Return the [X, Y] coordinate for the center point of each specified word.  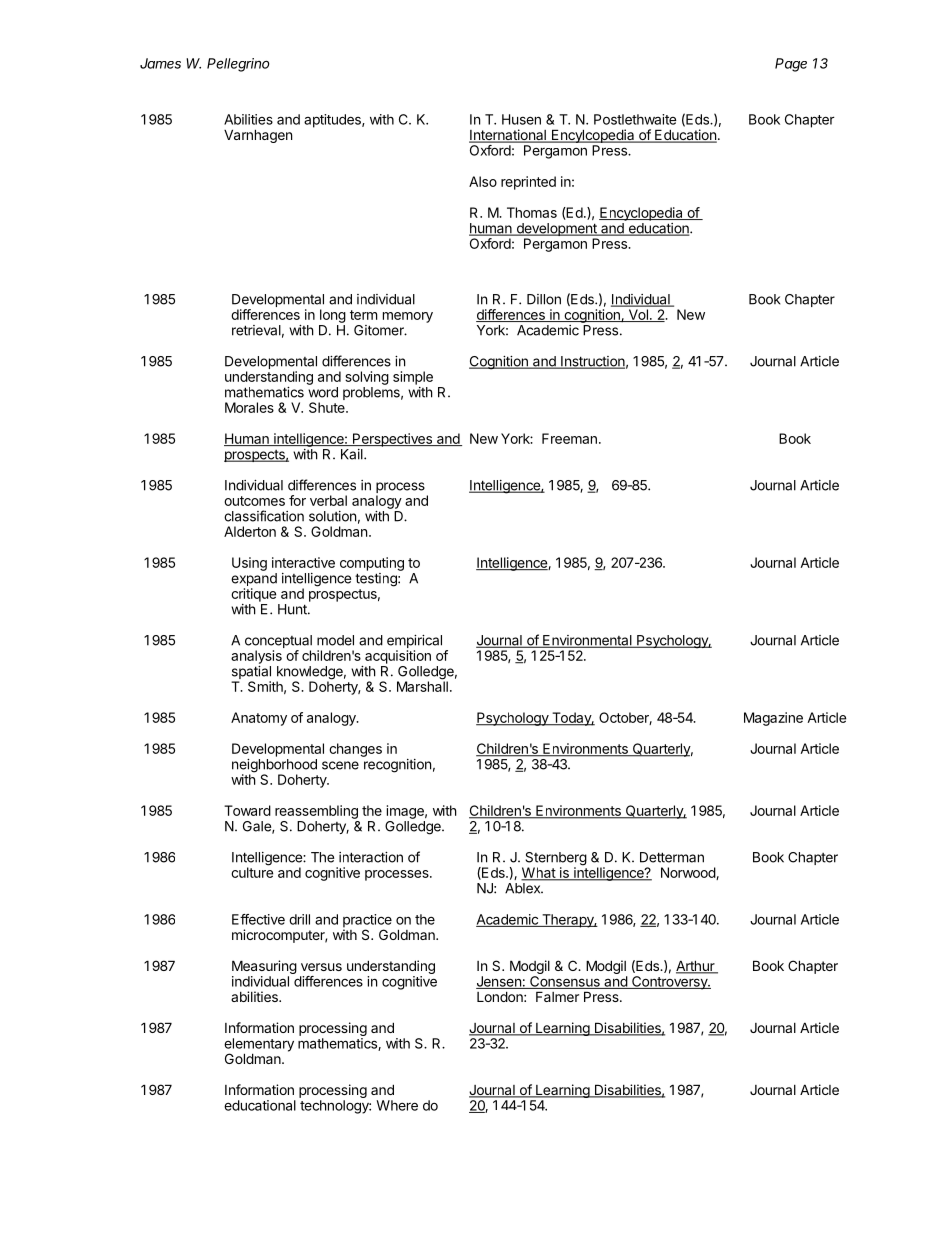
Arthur [696, 967]
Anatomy [259, 719]
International [508, 136]
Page [791, 65]
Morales [249, 407]
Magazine [773, 719]
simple [413, 378]
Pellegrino [238, 65]
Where [397, 1105]
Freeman [569, 438]
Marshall [422, 685]
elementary [259, 1046]
